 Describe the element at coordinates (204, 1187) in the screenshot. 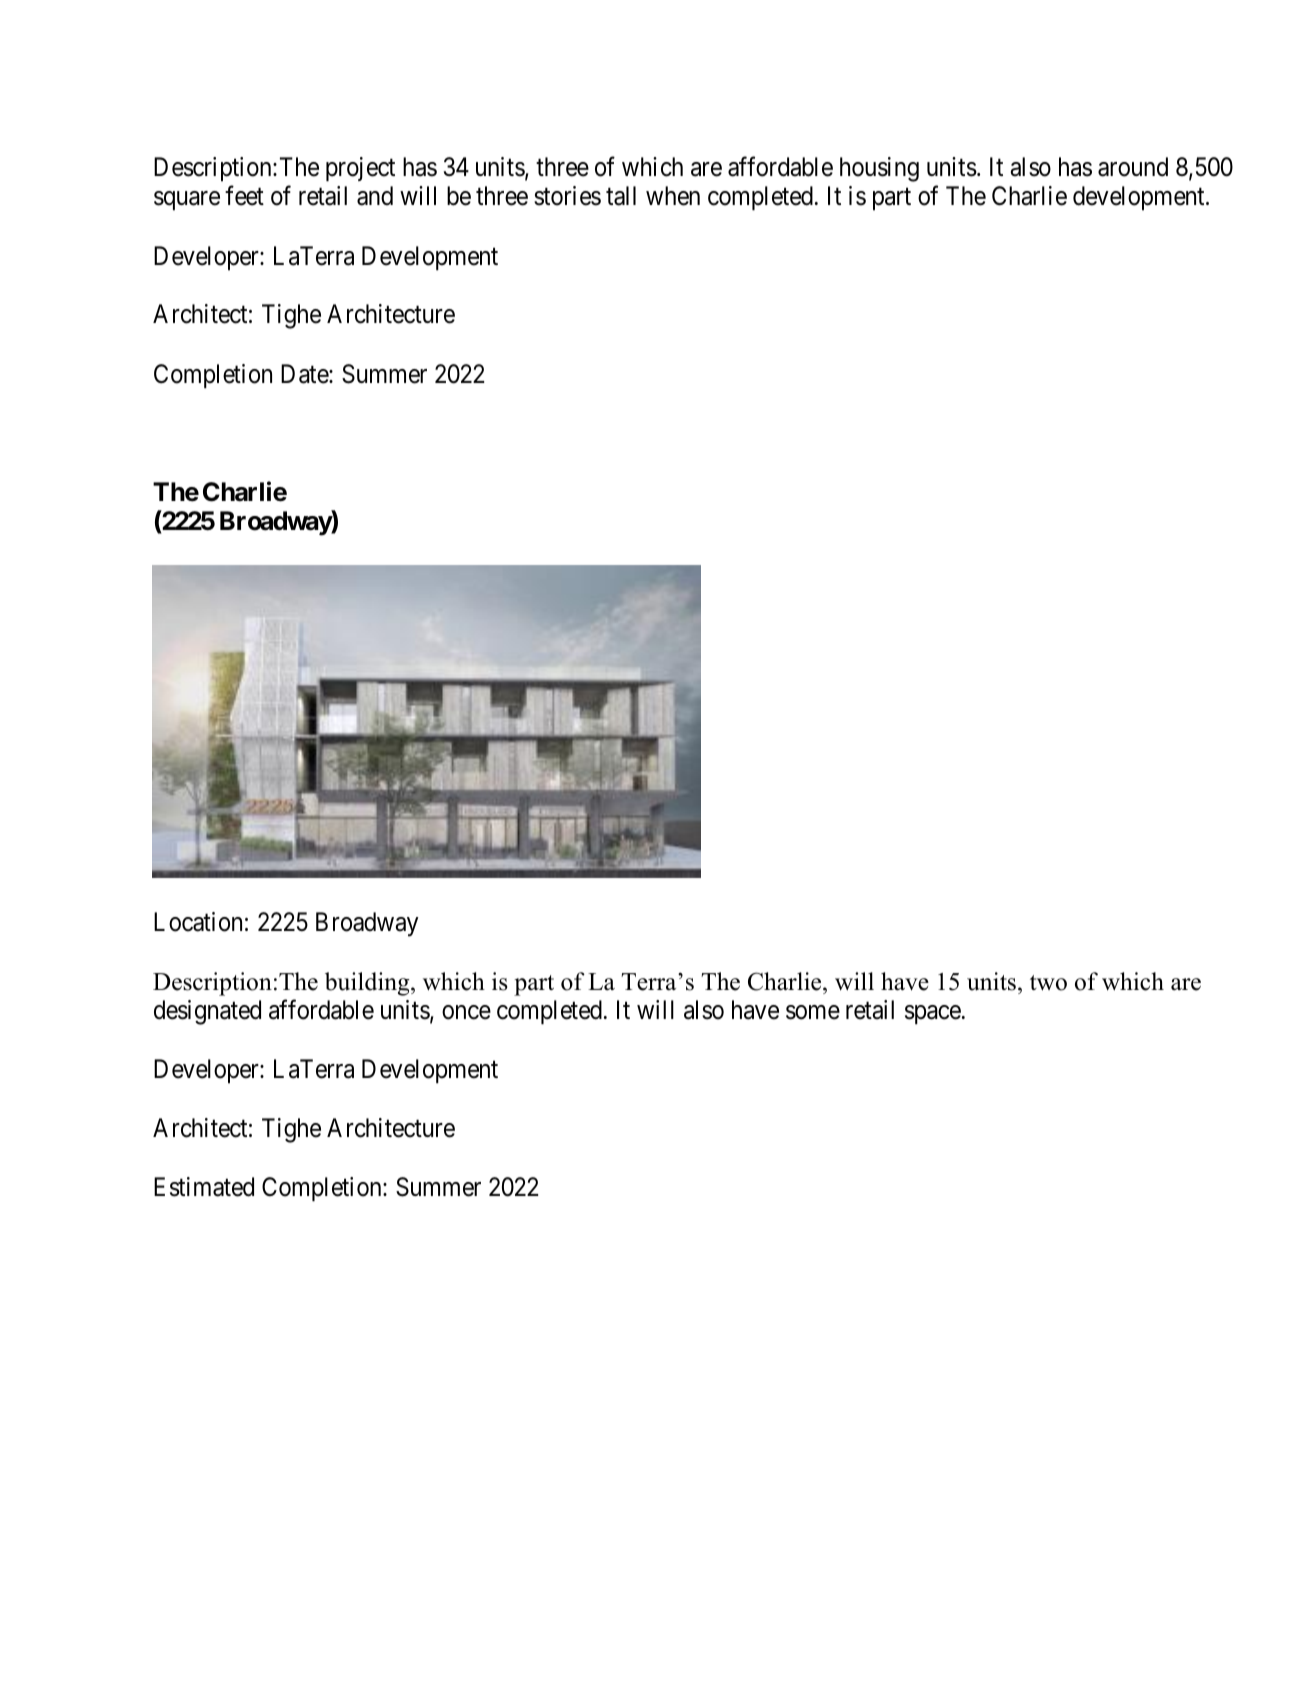

I see `Estimated` at that location.
